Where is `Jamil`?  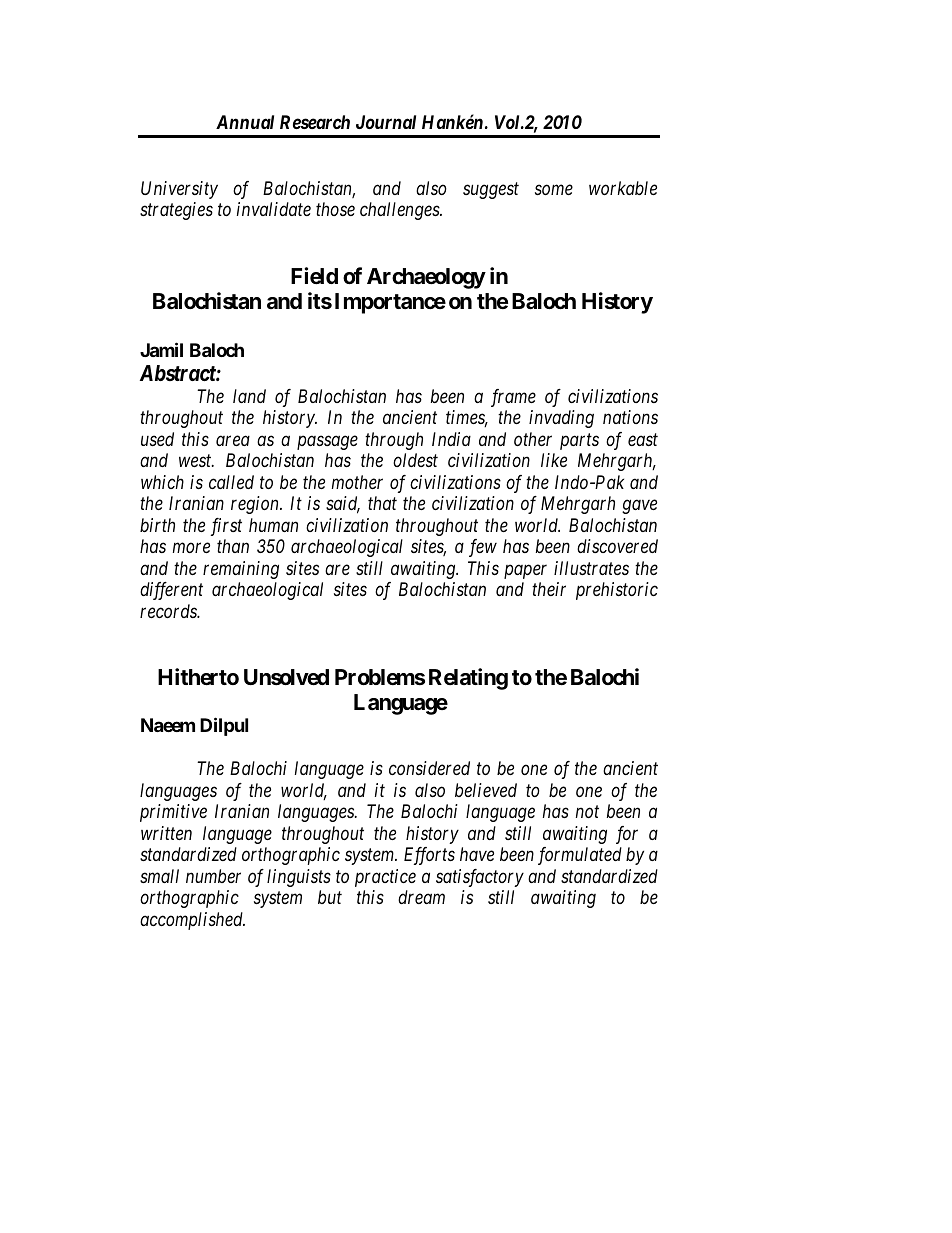 Jamil is located at coordinates (161, 349).
